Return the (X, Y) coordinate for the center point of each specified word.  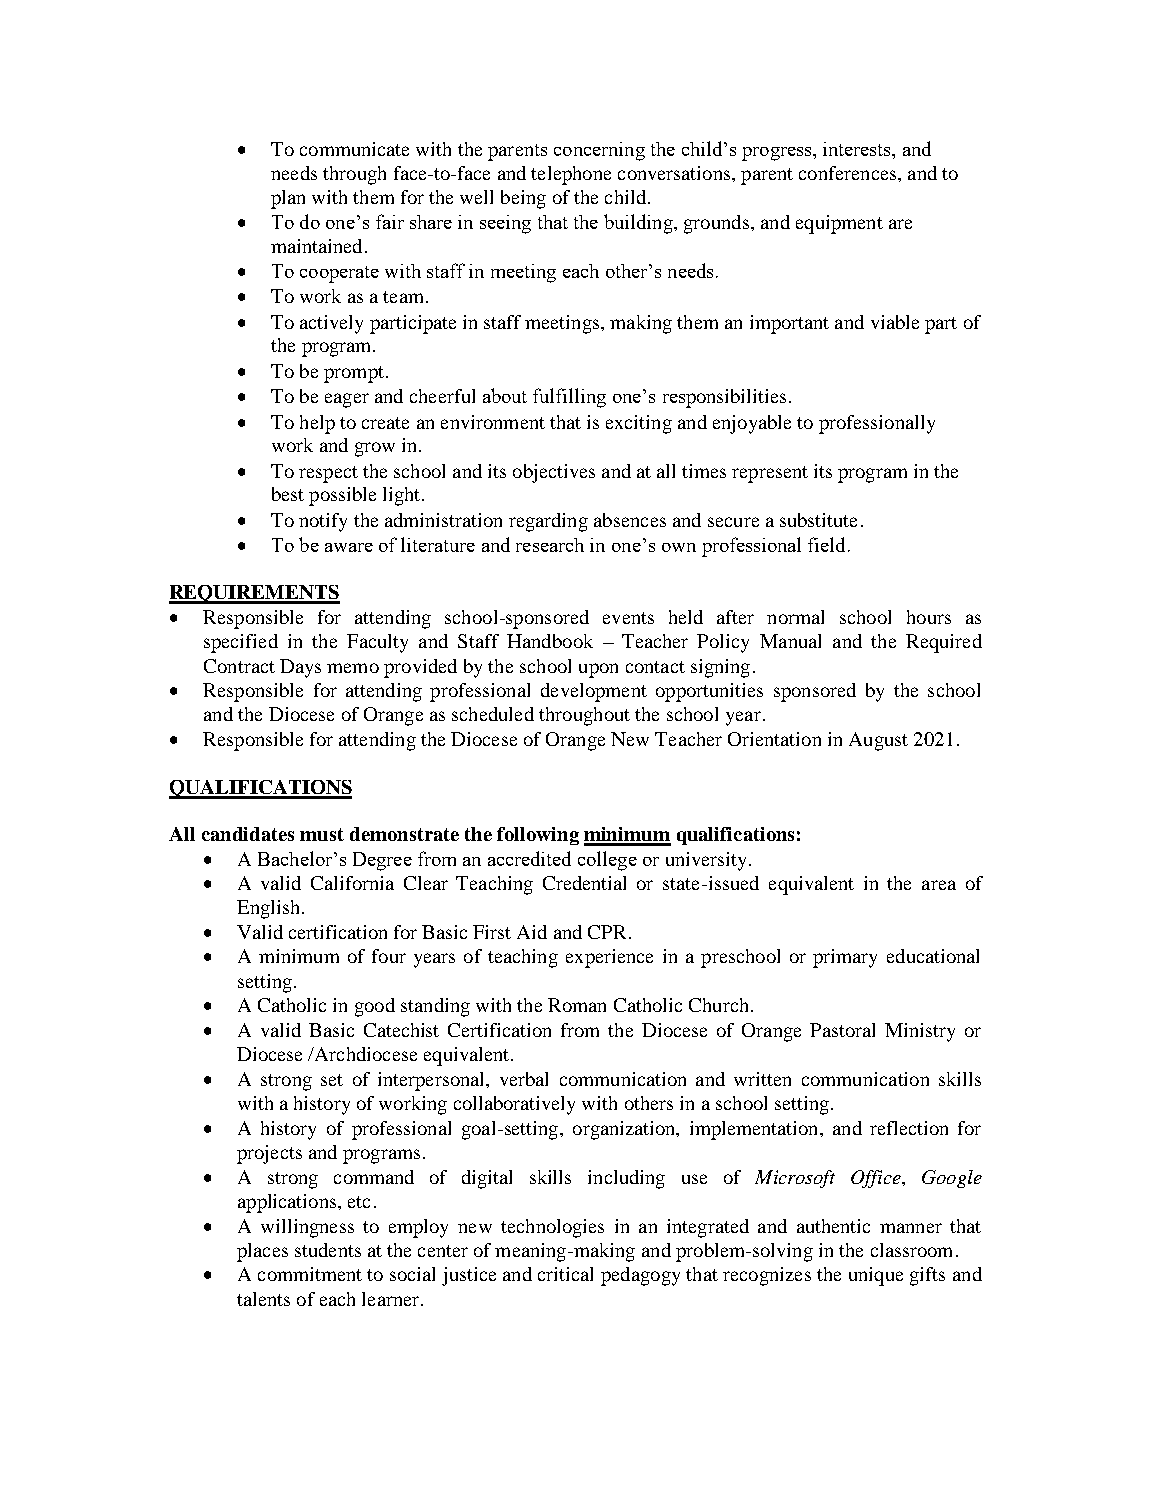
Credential (584, 883)
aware (349, 547)
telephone (571, 175)
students (328, 1250)
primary (845, 958)
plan (288, 199)
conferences (849, 173)
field (826, 544)
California (352, 883)
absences (630, 520)
